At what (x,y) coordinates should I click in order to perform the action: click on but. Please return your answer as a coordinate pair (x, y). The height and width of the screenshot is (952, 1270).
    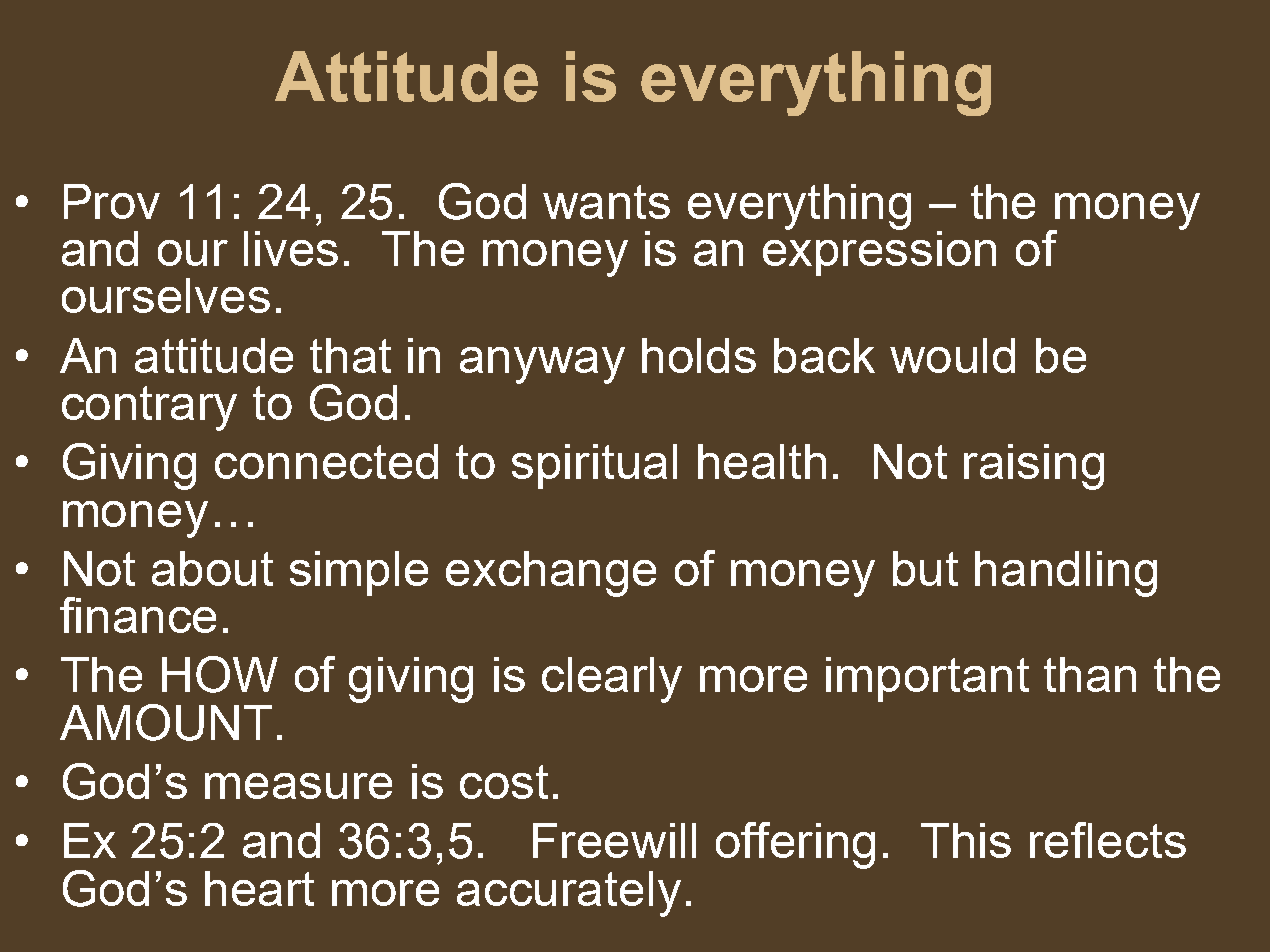
    Looking at the image, I should click on (925, 568).
